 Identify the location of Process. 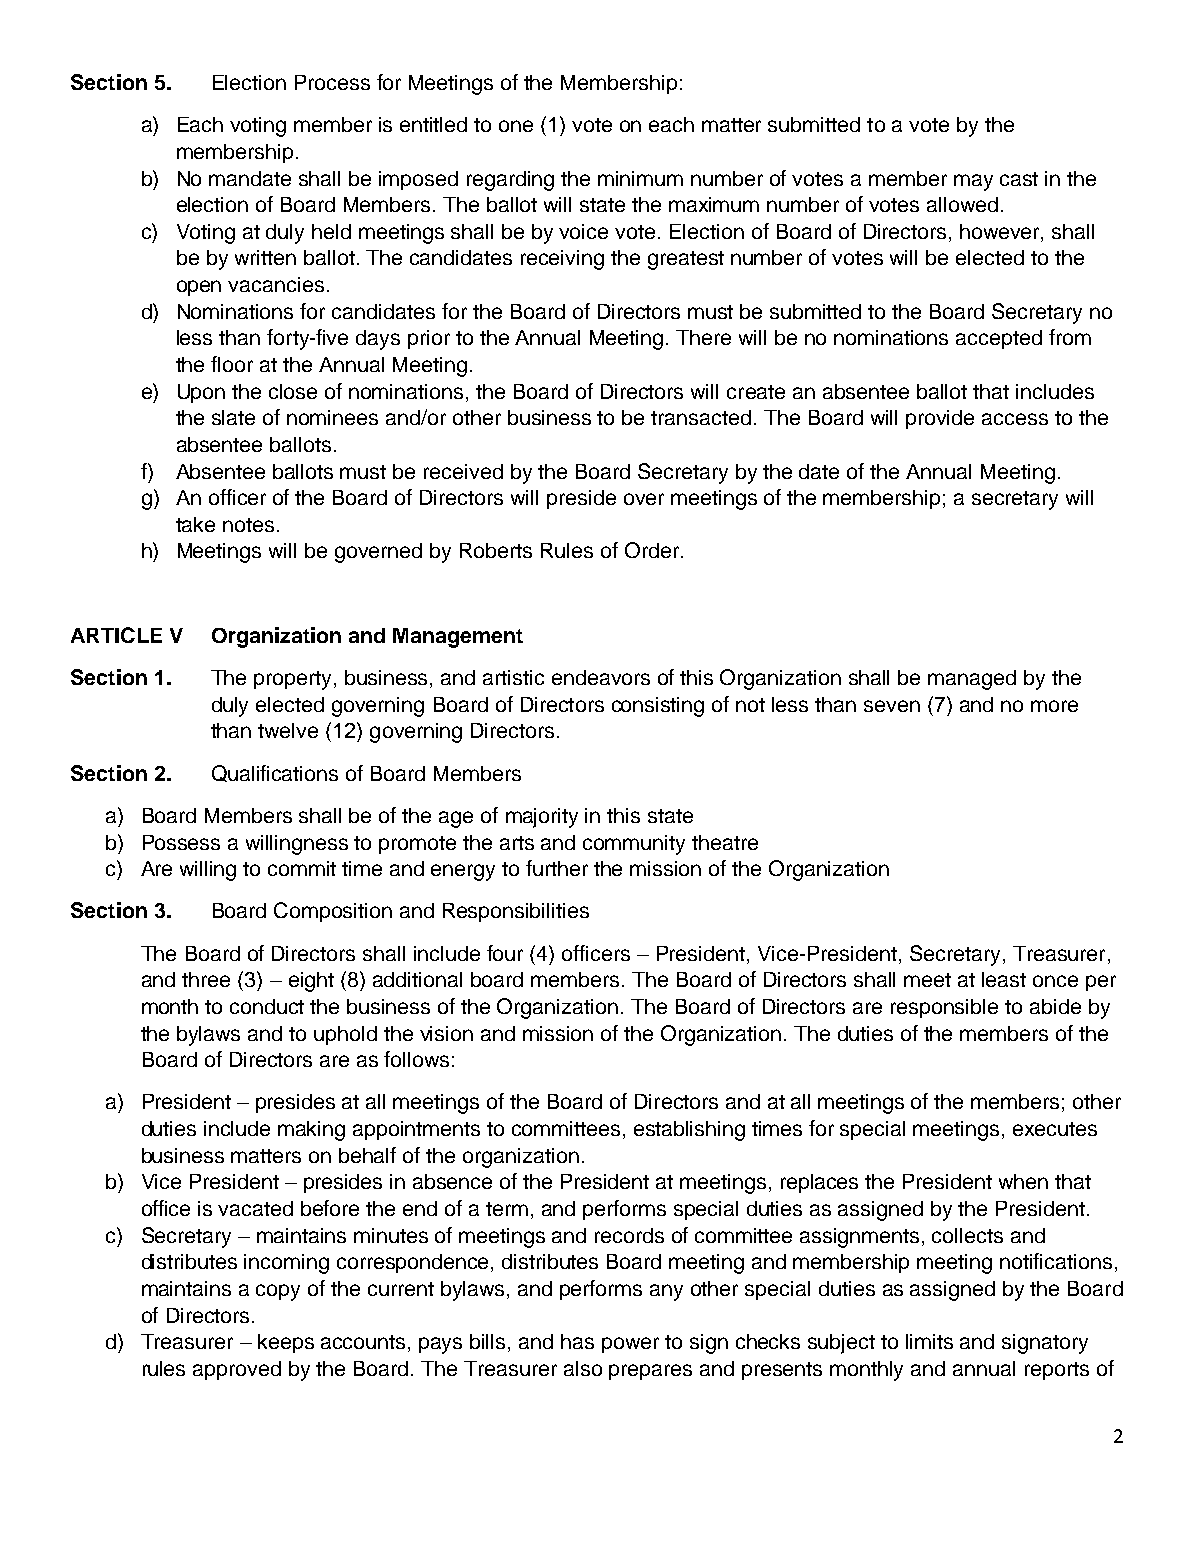
(332, 82).
